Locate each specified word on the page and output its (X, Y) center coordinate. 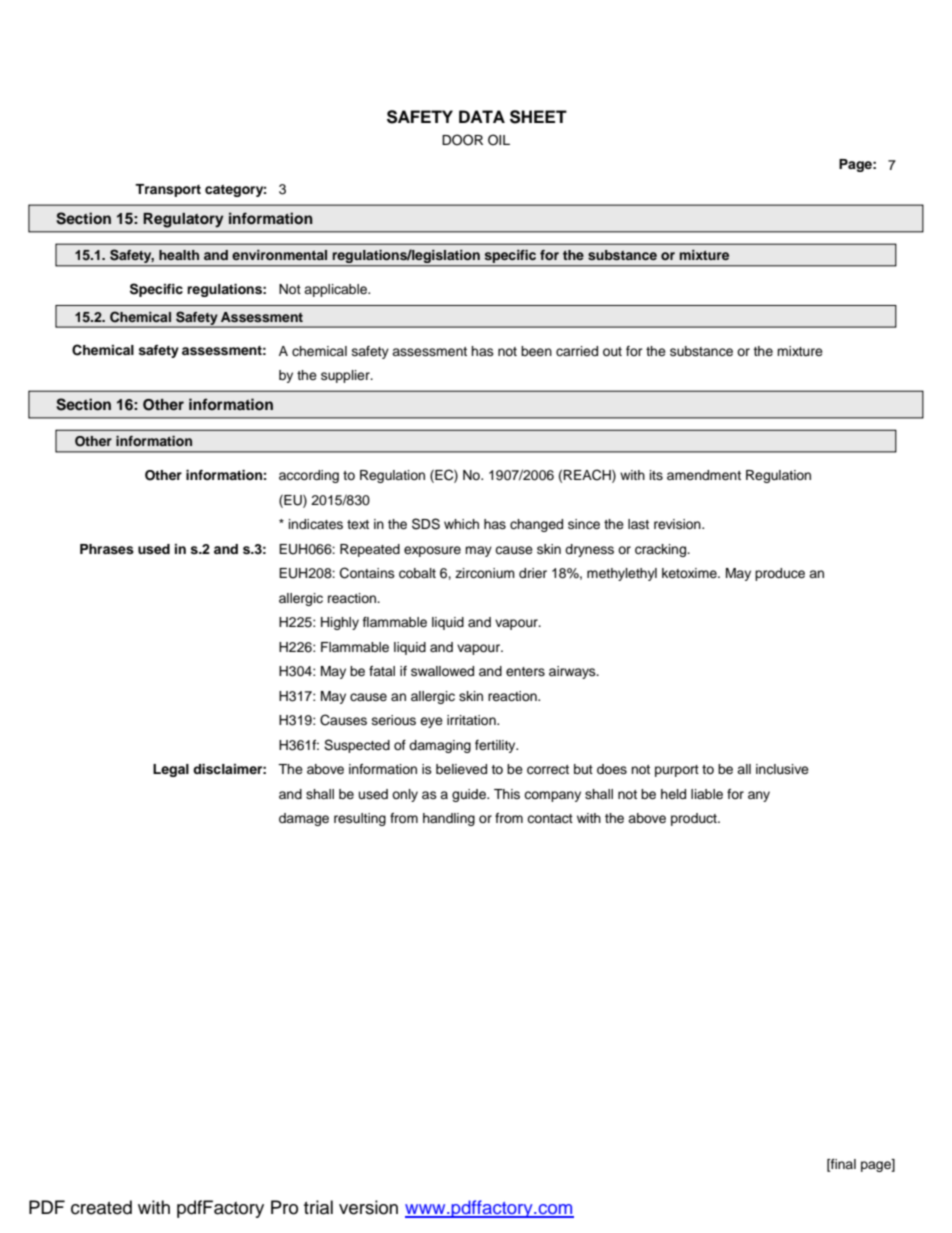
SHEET (538, 117)
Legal (171, 770)
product (695, 819)
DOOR (462, 140)
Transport (168, 190)
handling (449, 819)
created (101, 1207)
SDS (426, 524)
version (368, 1207)
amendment (704, 475)
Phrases (107, 549)
